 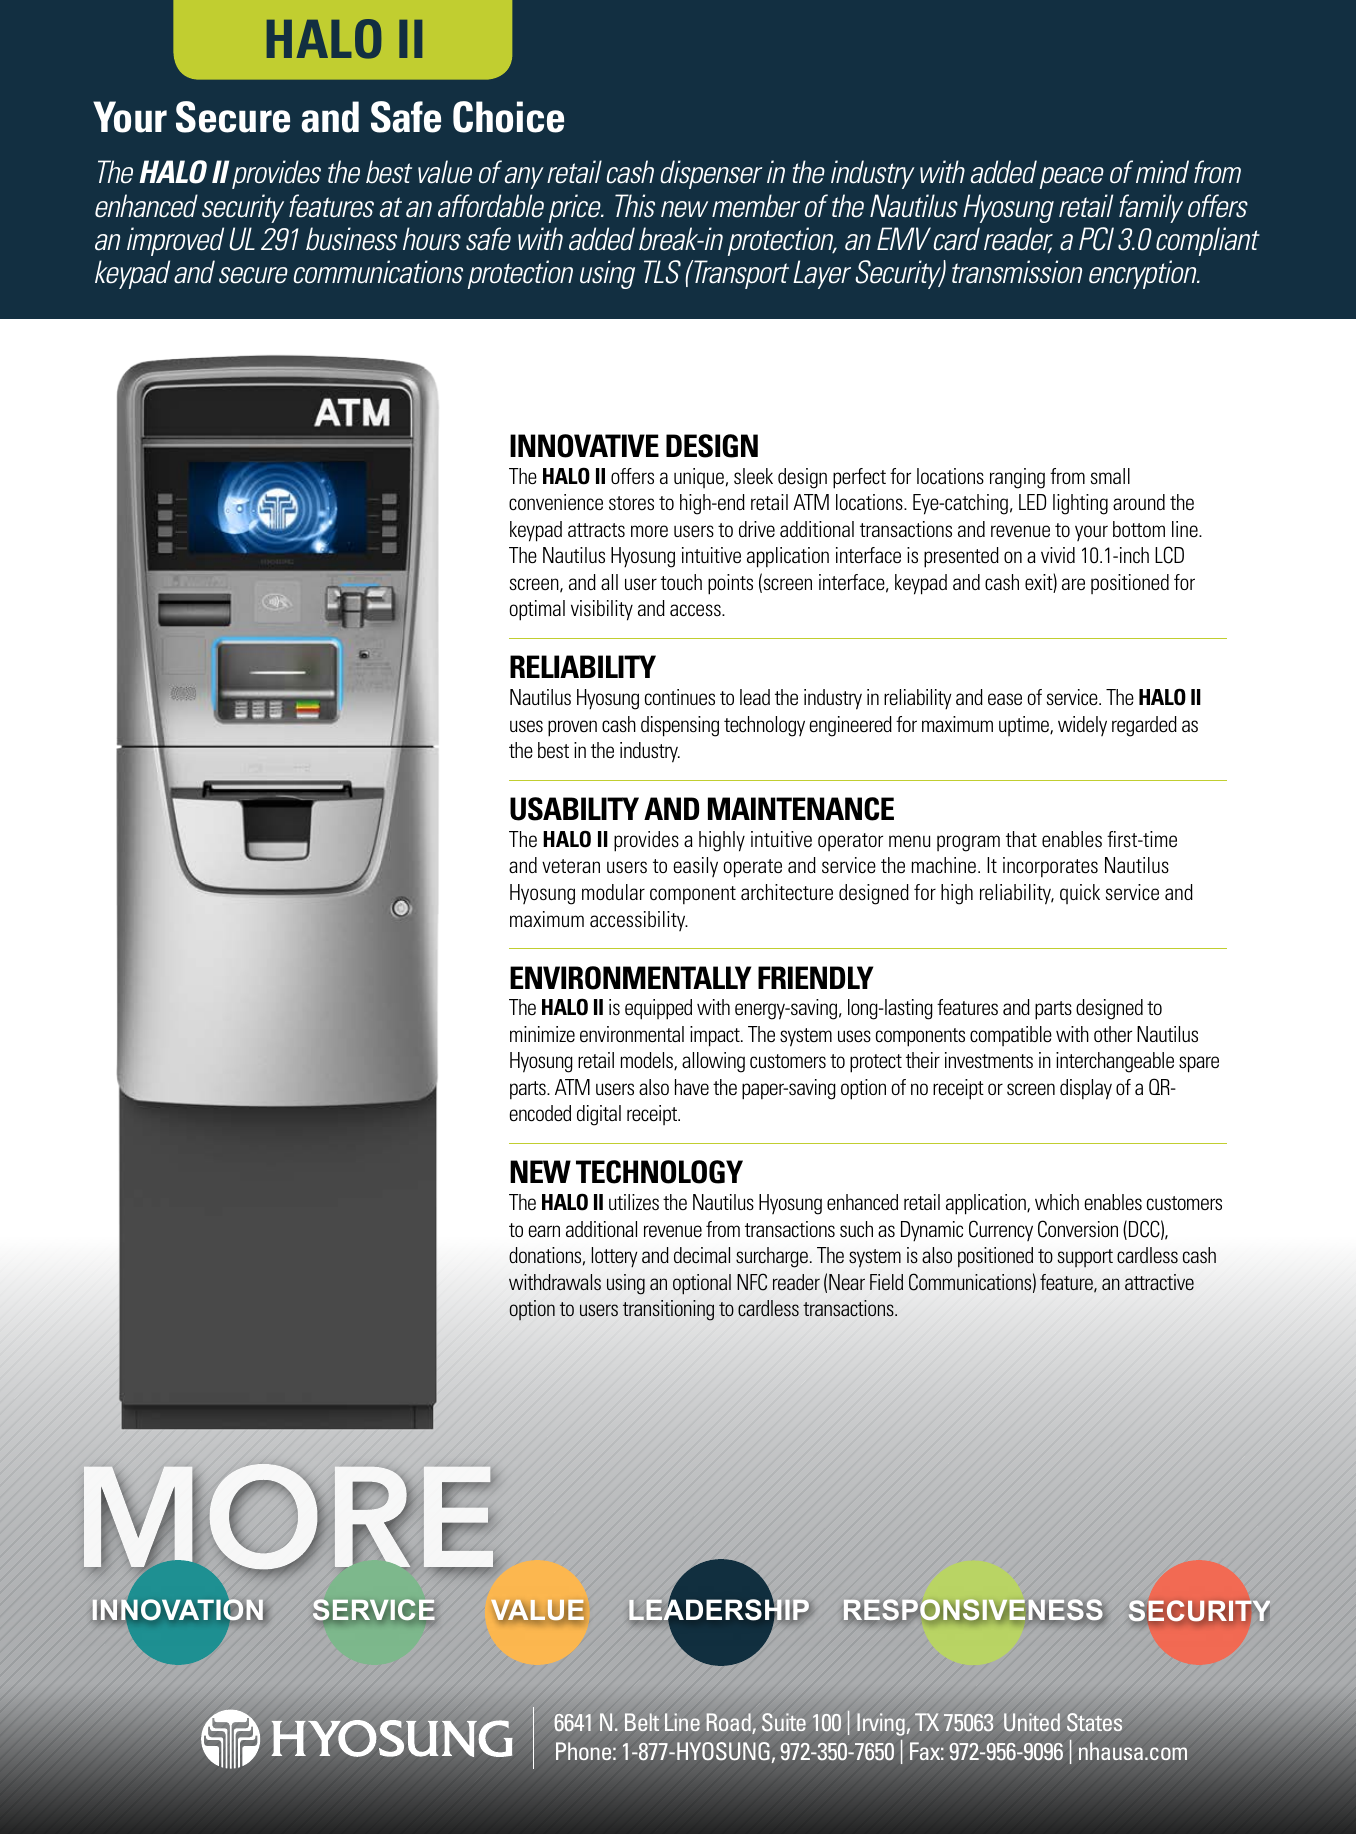 What do you see at coordinates (1159, 1282) in the image?
I see `attractive` at bounding box center [1159, 1282].
